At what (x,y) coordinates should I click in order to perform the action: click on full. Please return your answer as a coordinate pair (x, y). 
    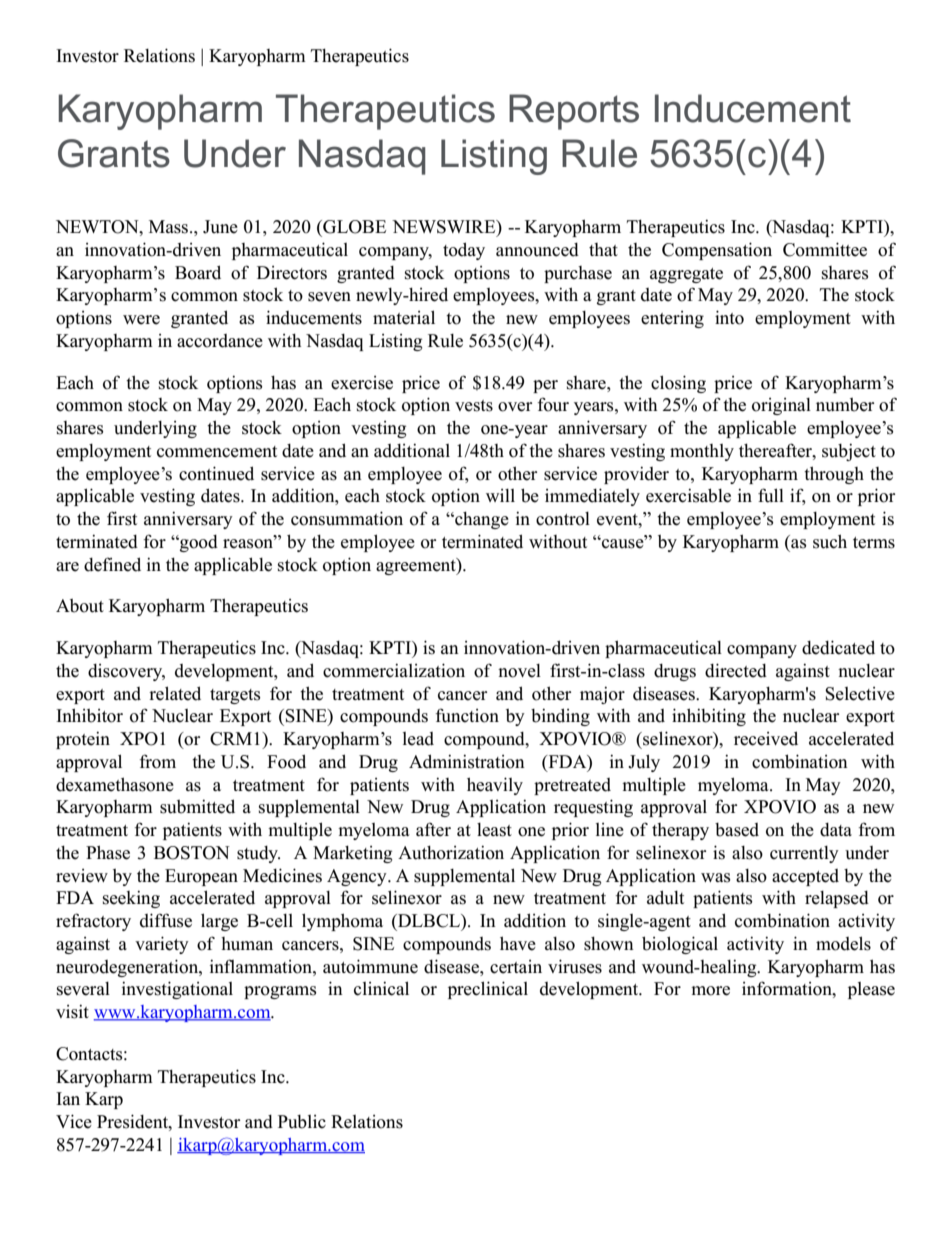
    Looking at the image, I should click on (771, 495).
